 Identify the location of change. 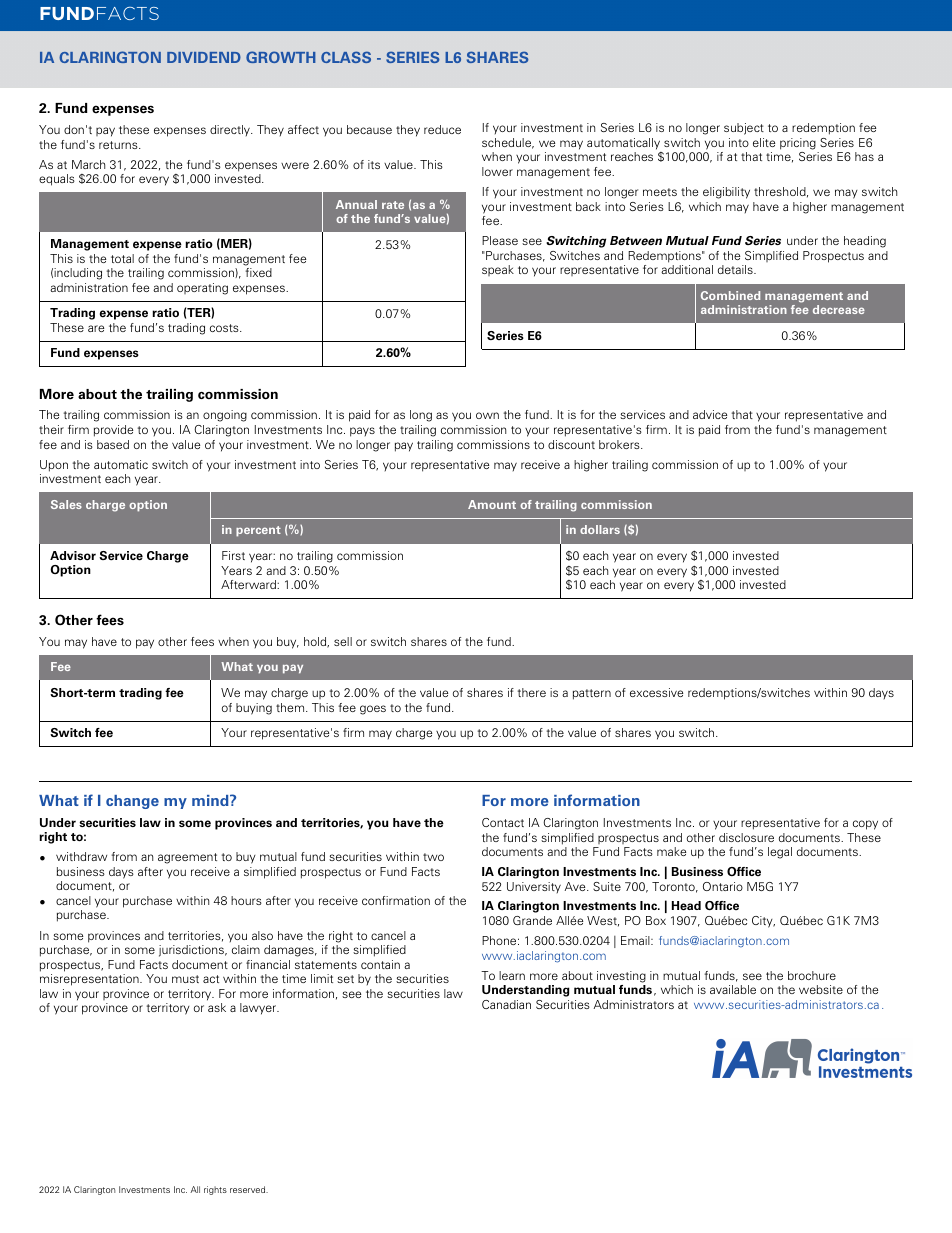
(132, 802).
